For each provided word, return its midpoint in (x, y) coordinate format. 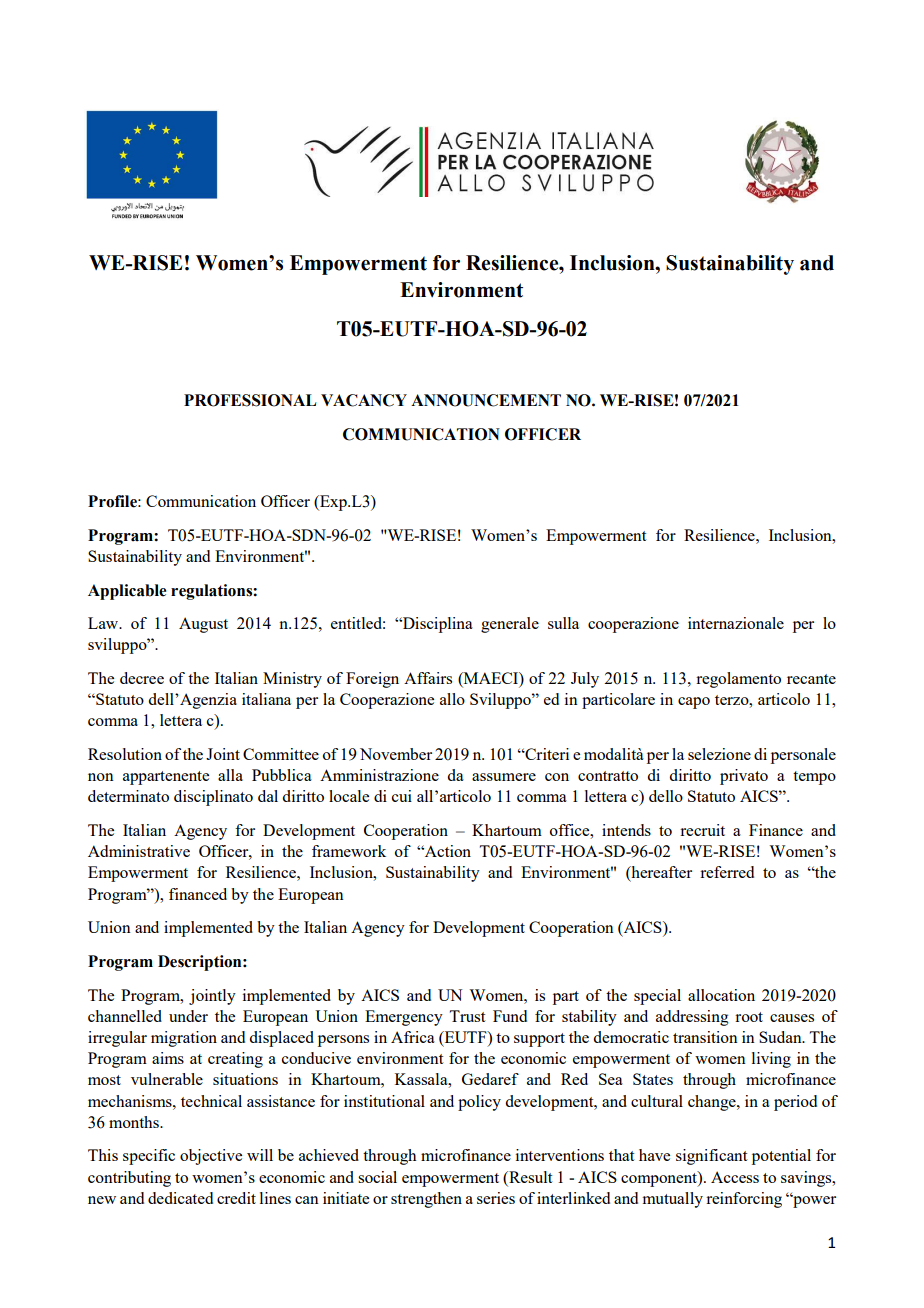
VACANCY (364, 400)
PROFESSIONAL (250, 400)
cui (402, 796)
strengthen (426, 1200)
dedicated (180, 1198)
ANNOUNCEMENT (486, 400)
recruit (702, 830)
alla (230, 775)
